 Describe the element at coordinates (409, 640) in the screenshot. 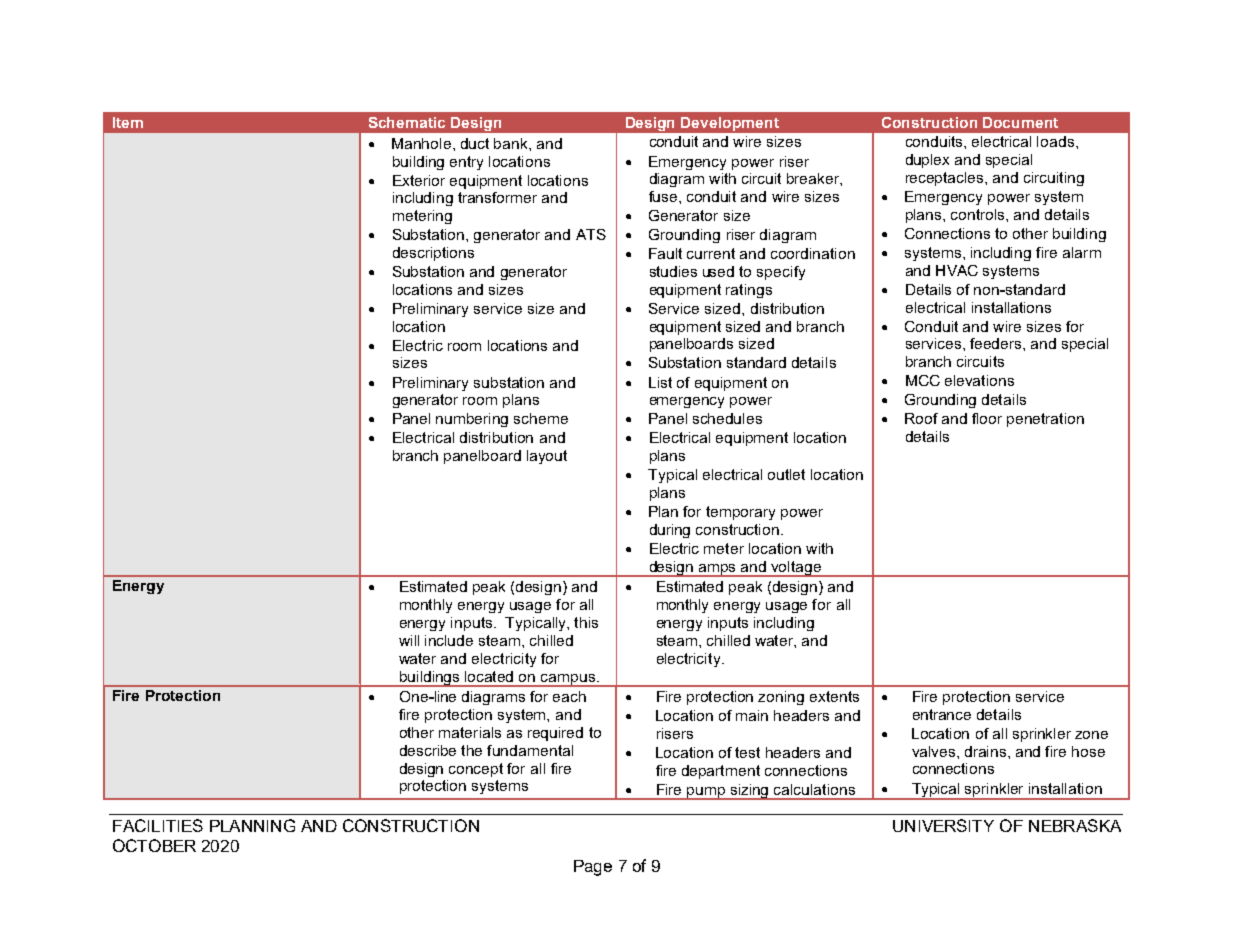

I see `will` at that location.
